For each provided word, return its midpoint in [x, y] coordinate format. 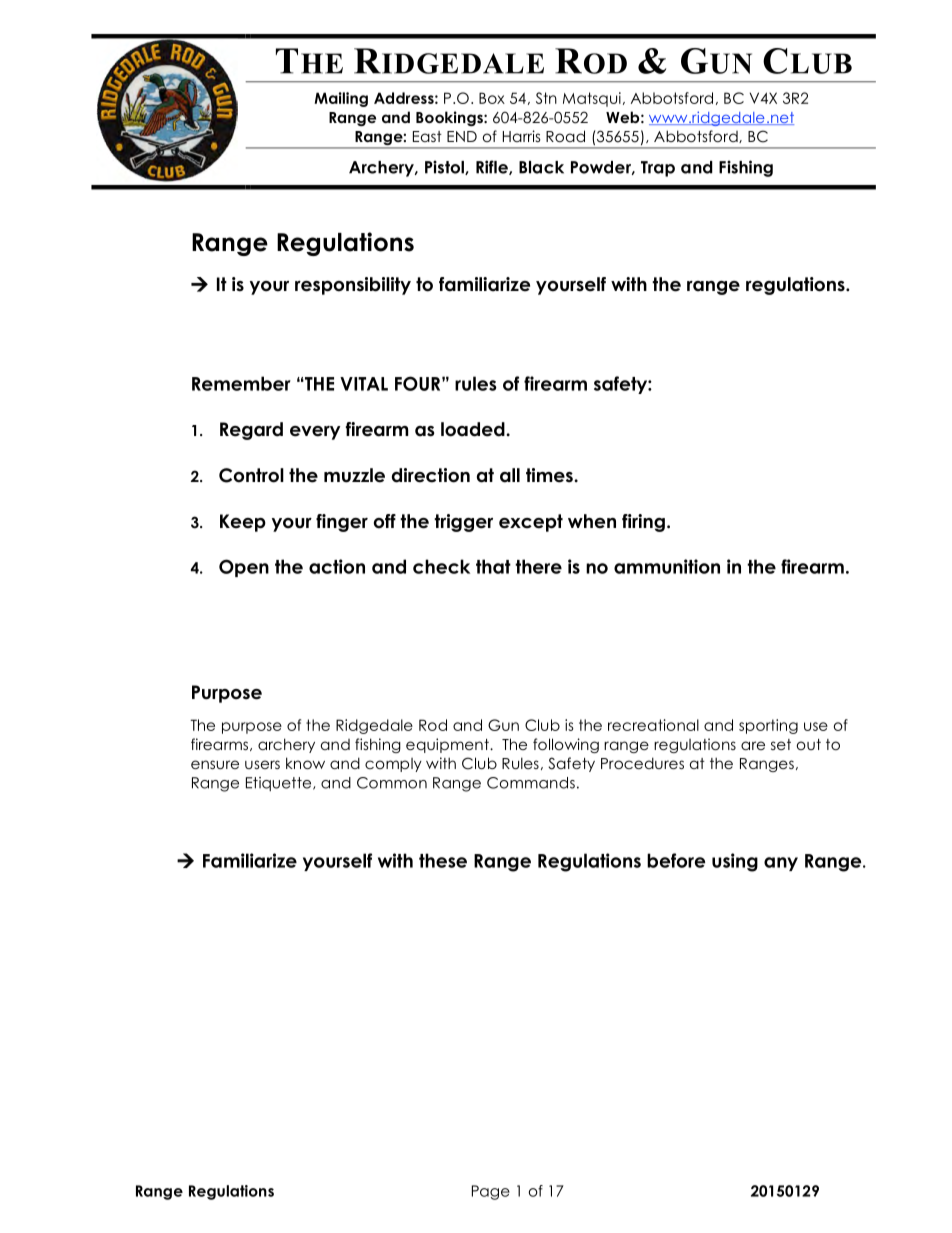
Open [244, 568]
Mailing [341, 99]
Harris [522, 136]
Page [491, 1192]
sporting [768, 726]
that [493, 566]
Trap [658, 169]
